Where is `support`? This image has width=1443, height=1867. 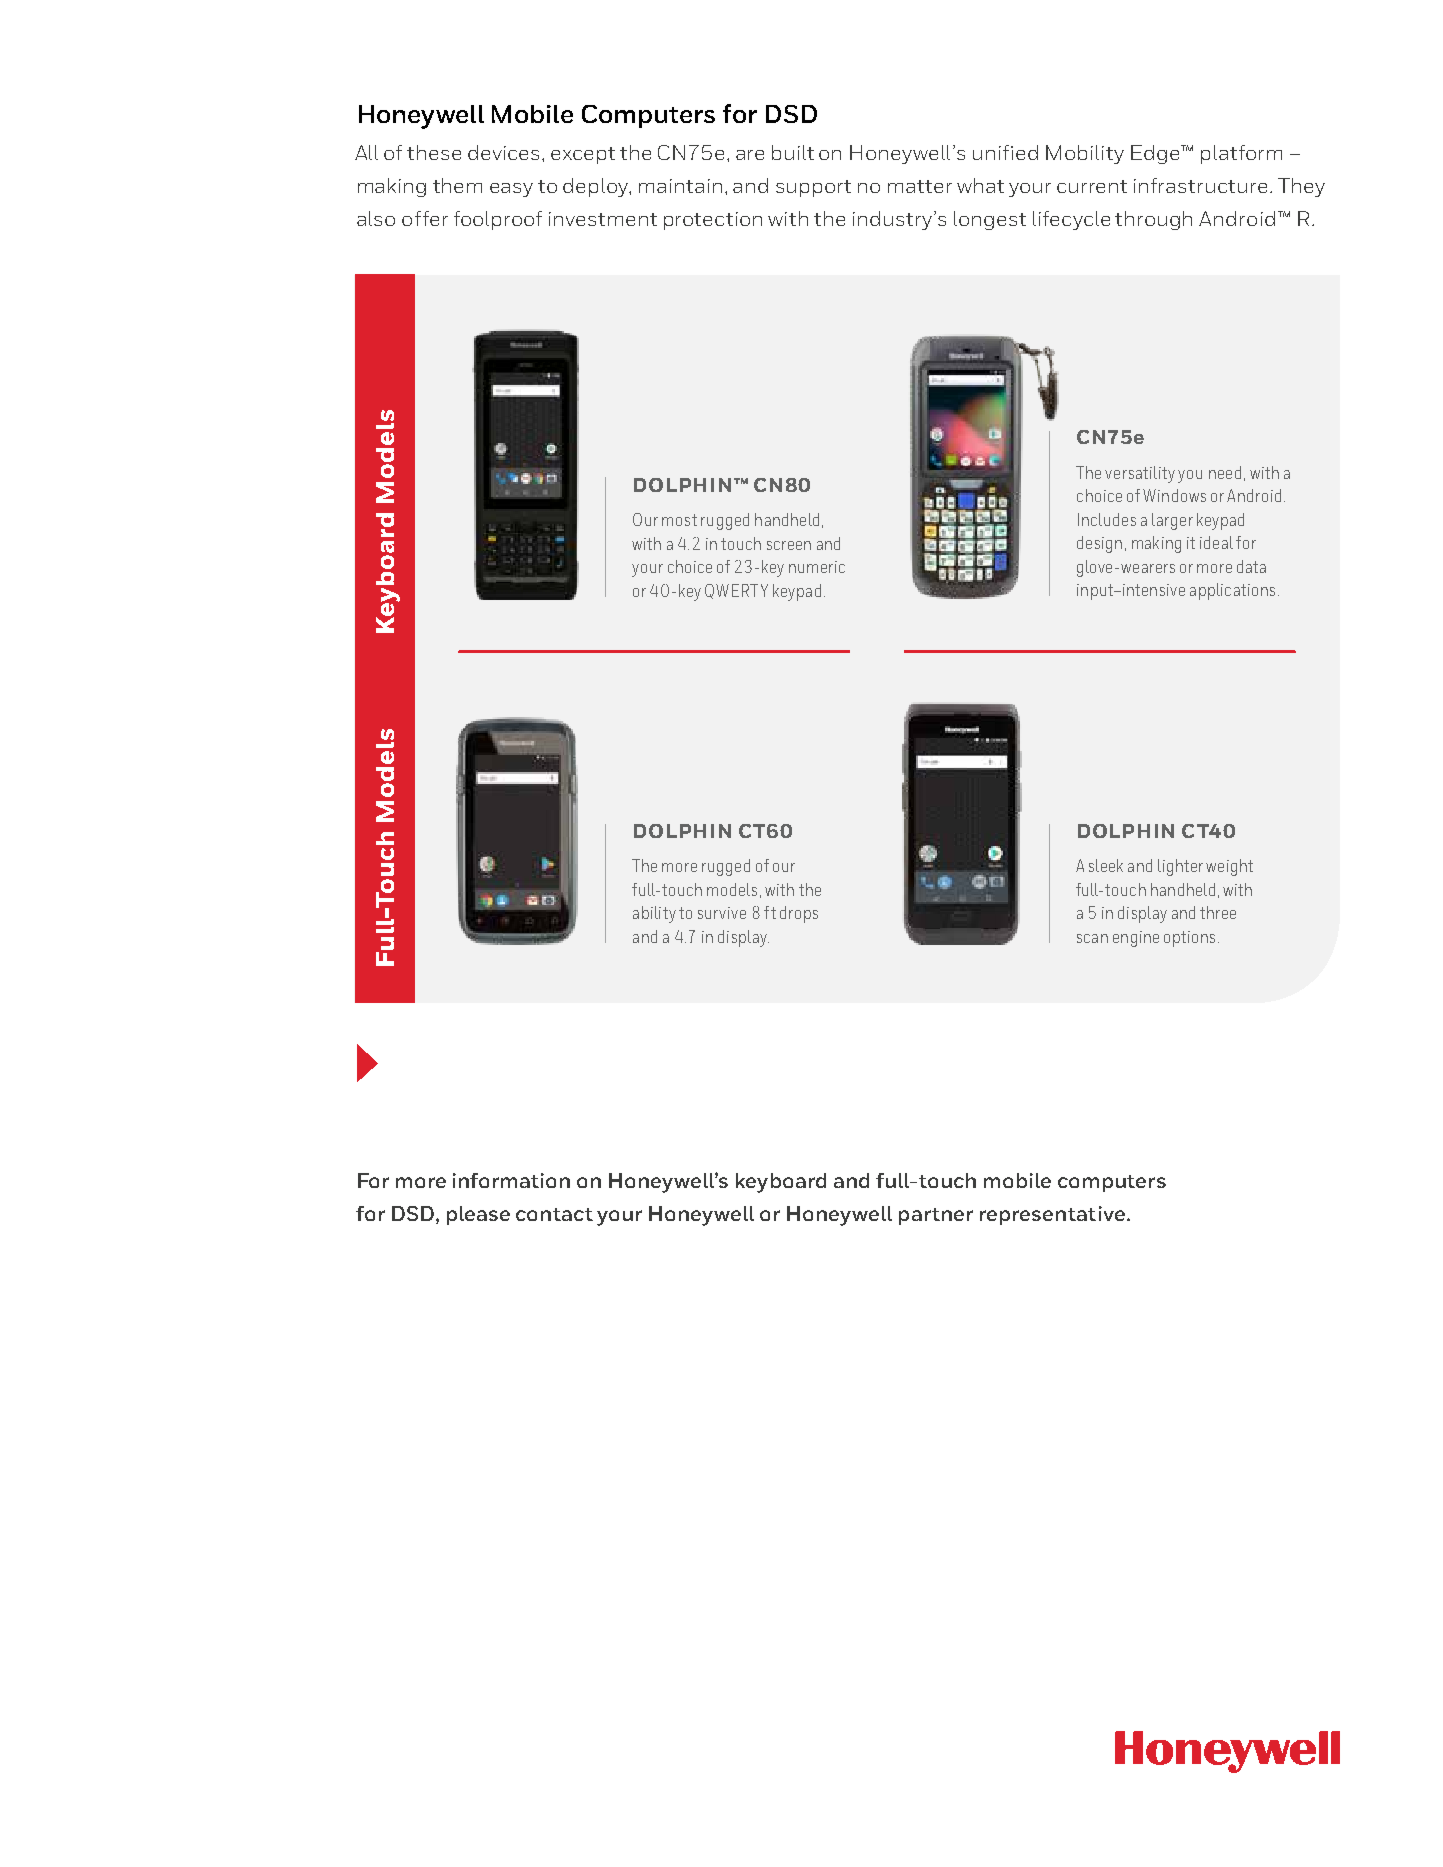
support is located at coordinates (813, 188).
